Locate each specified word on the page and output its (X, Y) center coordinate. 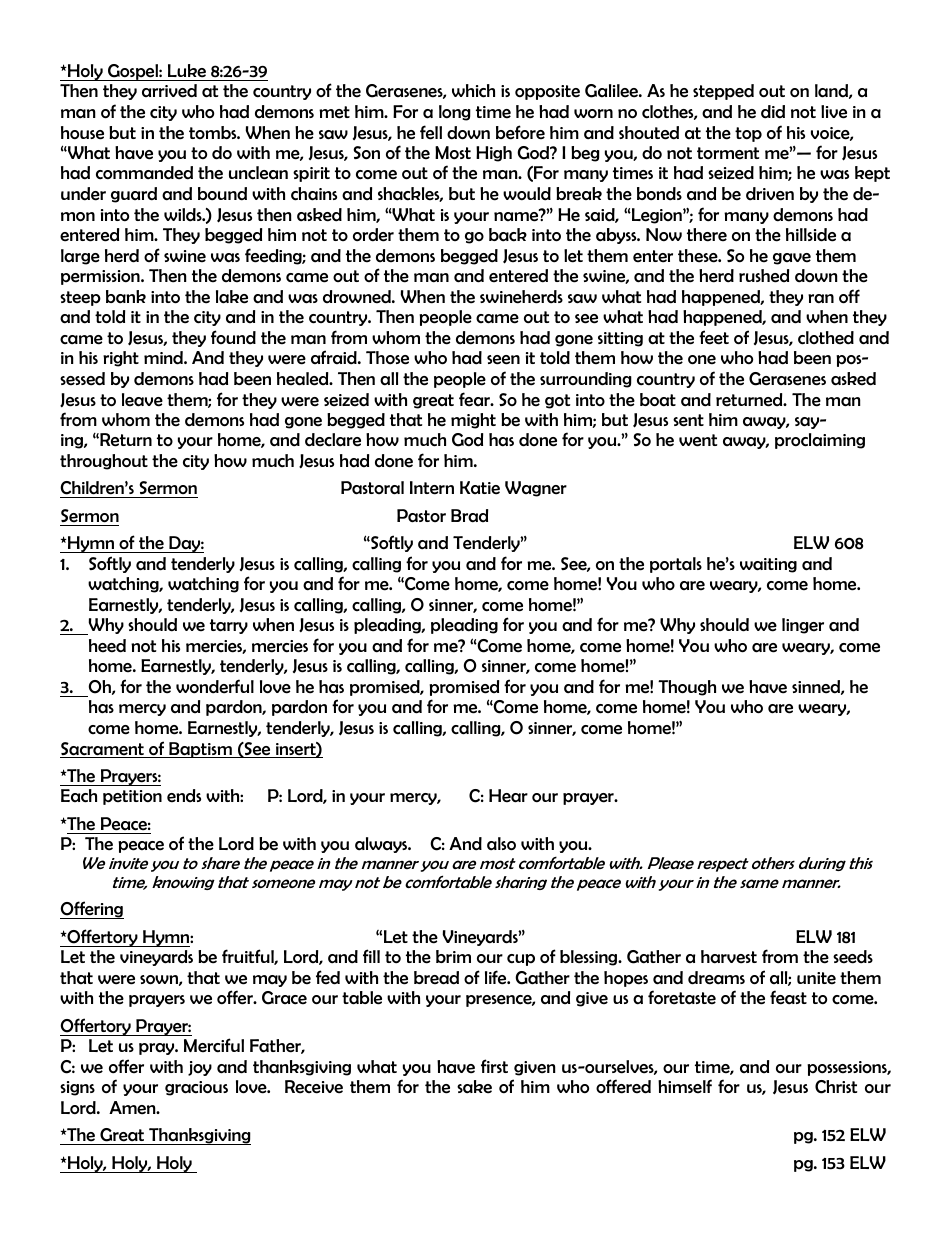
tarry (229, 626)
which (473, 91)
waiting (768, 565)
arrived (169, 91)
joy (200, 1068)
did (773, 112)
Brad (469, 516)
